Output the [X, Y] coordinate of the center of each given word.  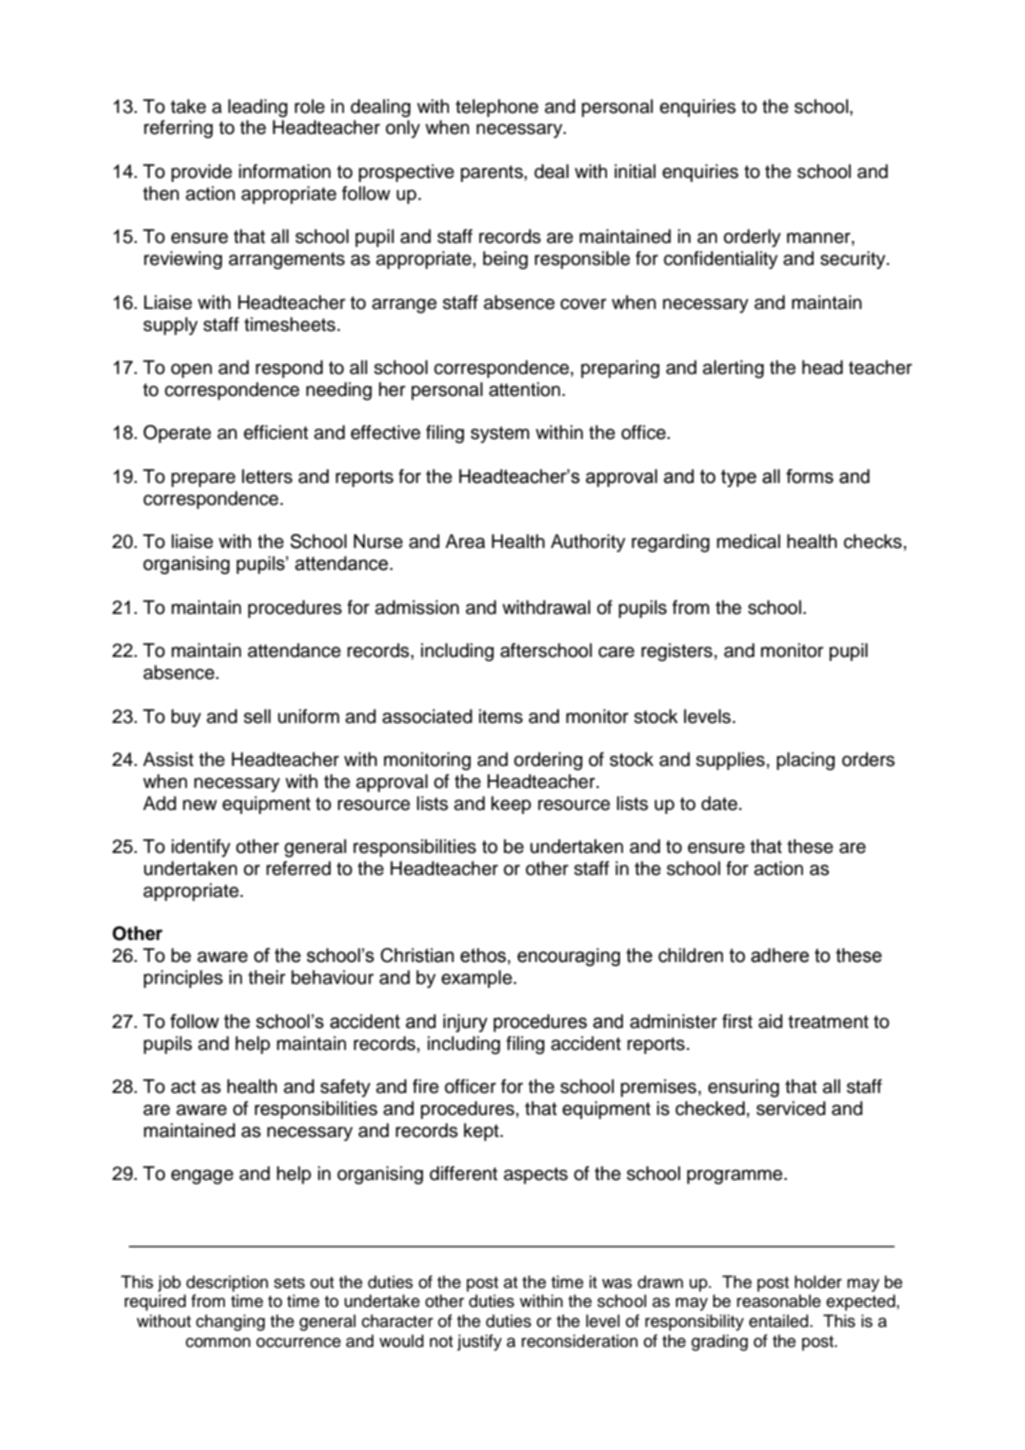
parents [493, 173]
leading [258, 108]
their [267, 977]
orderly [752, 238]
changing [230, 1322]
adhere [780, 955]
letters [267, 476]
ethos [483, 955]
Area [465, 541]
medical [748, 541]
